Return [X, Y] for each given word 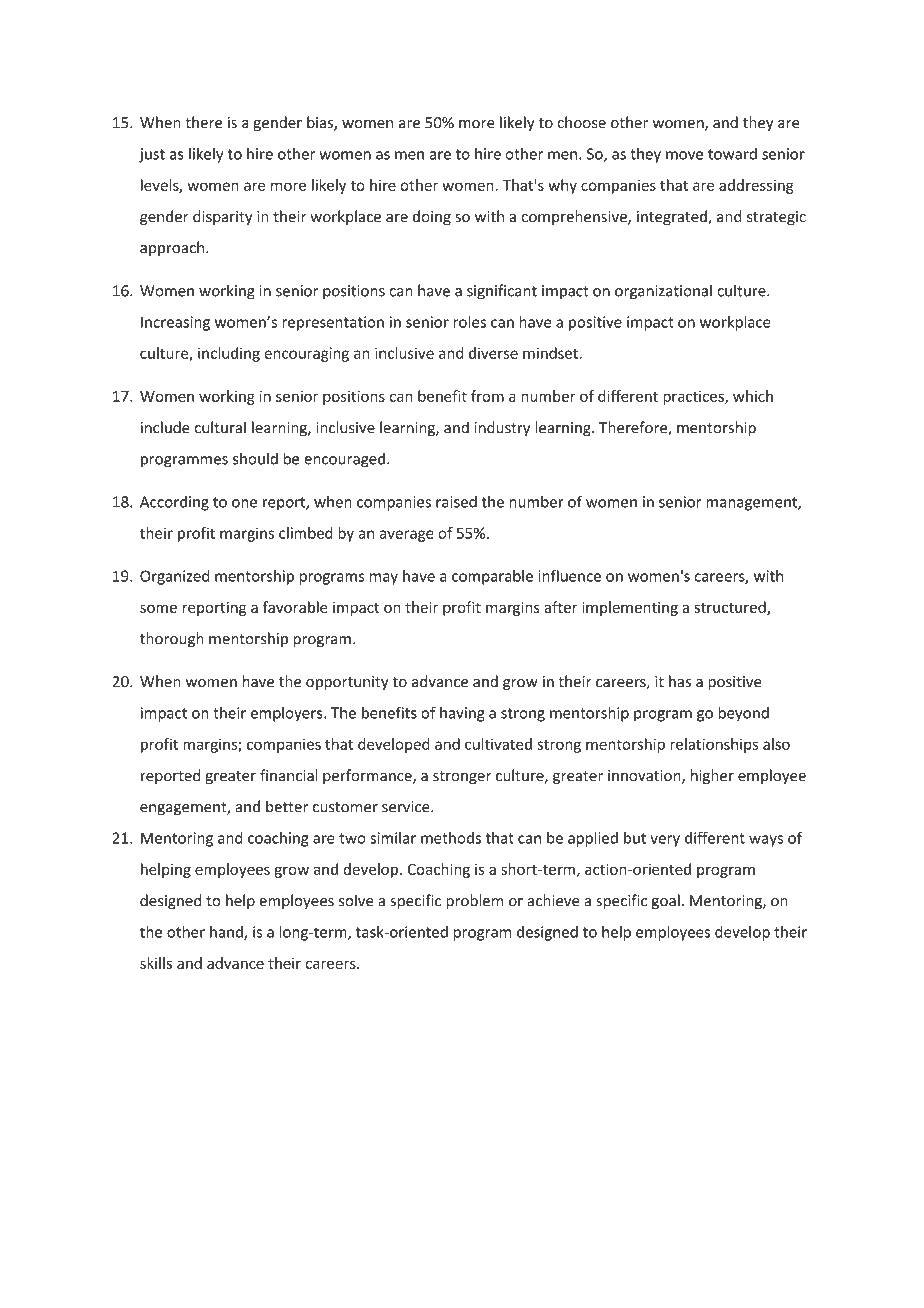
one [244, 503]
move [684, 155]
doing [432, 217]
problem [474, 902]
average [407, 536]
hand [227, 933]
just [152, 155]
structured [731, 608]
